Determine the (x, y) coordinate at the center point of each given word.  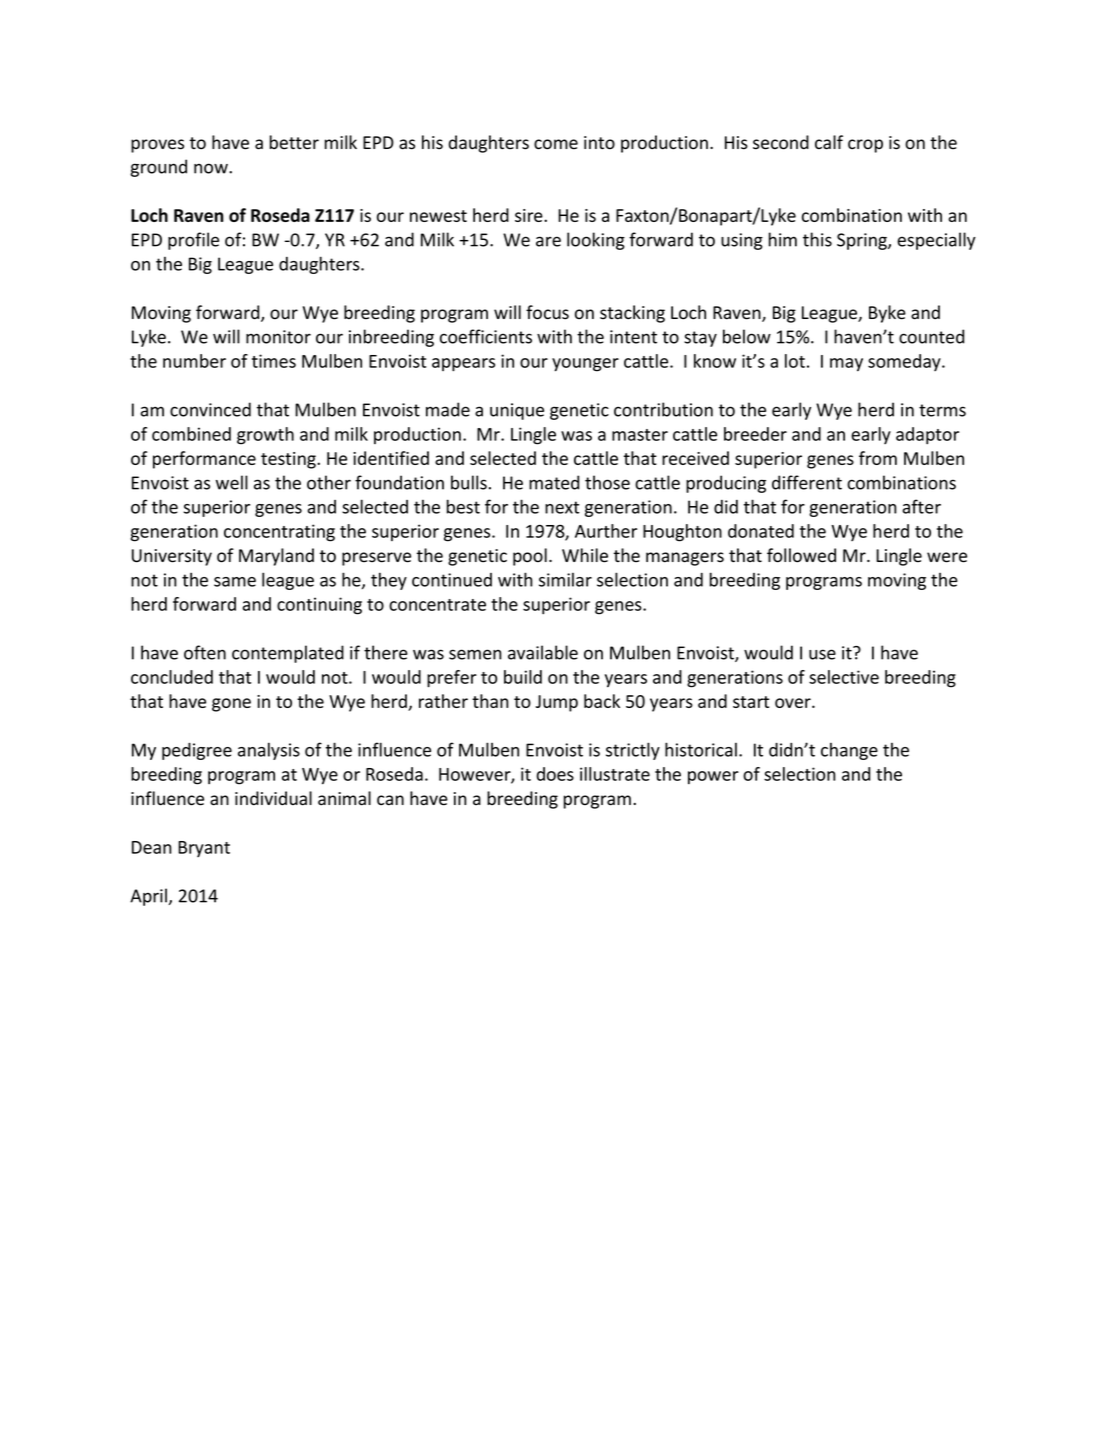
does (555, 774)
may (846, 365)
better (294, 142)
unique (517, 411)
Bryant (204, 849)
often (205, 652)
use (822, 654)
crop (865, 146)
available (543, 652)
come (556, 144)
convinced (210, 409)
